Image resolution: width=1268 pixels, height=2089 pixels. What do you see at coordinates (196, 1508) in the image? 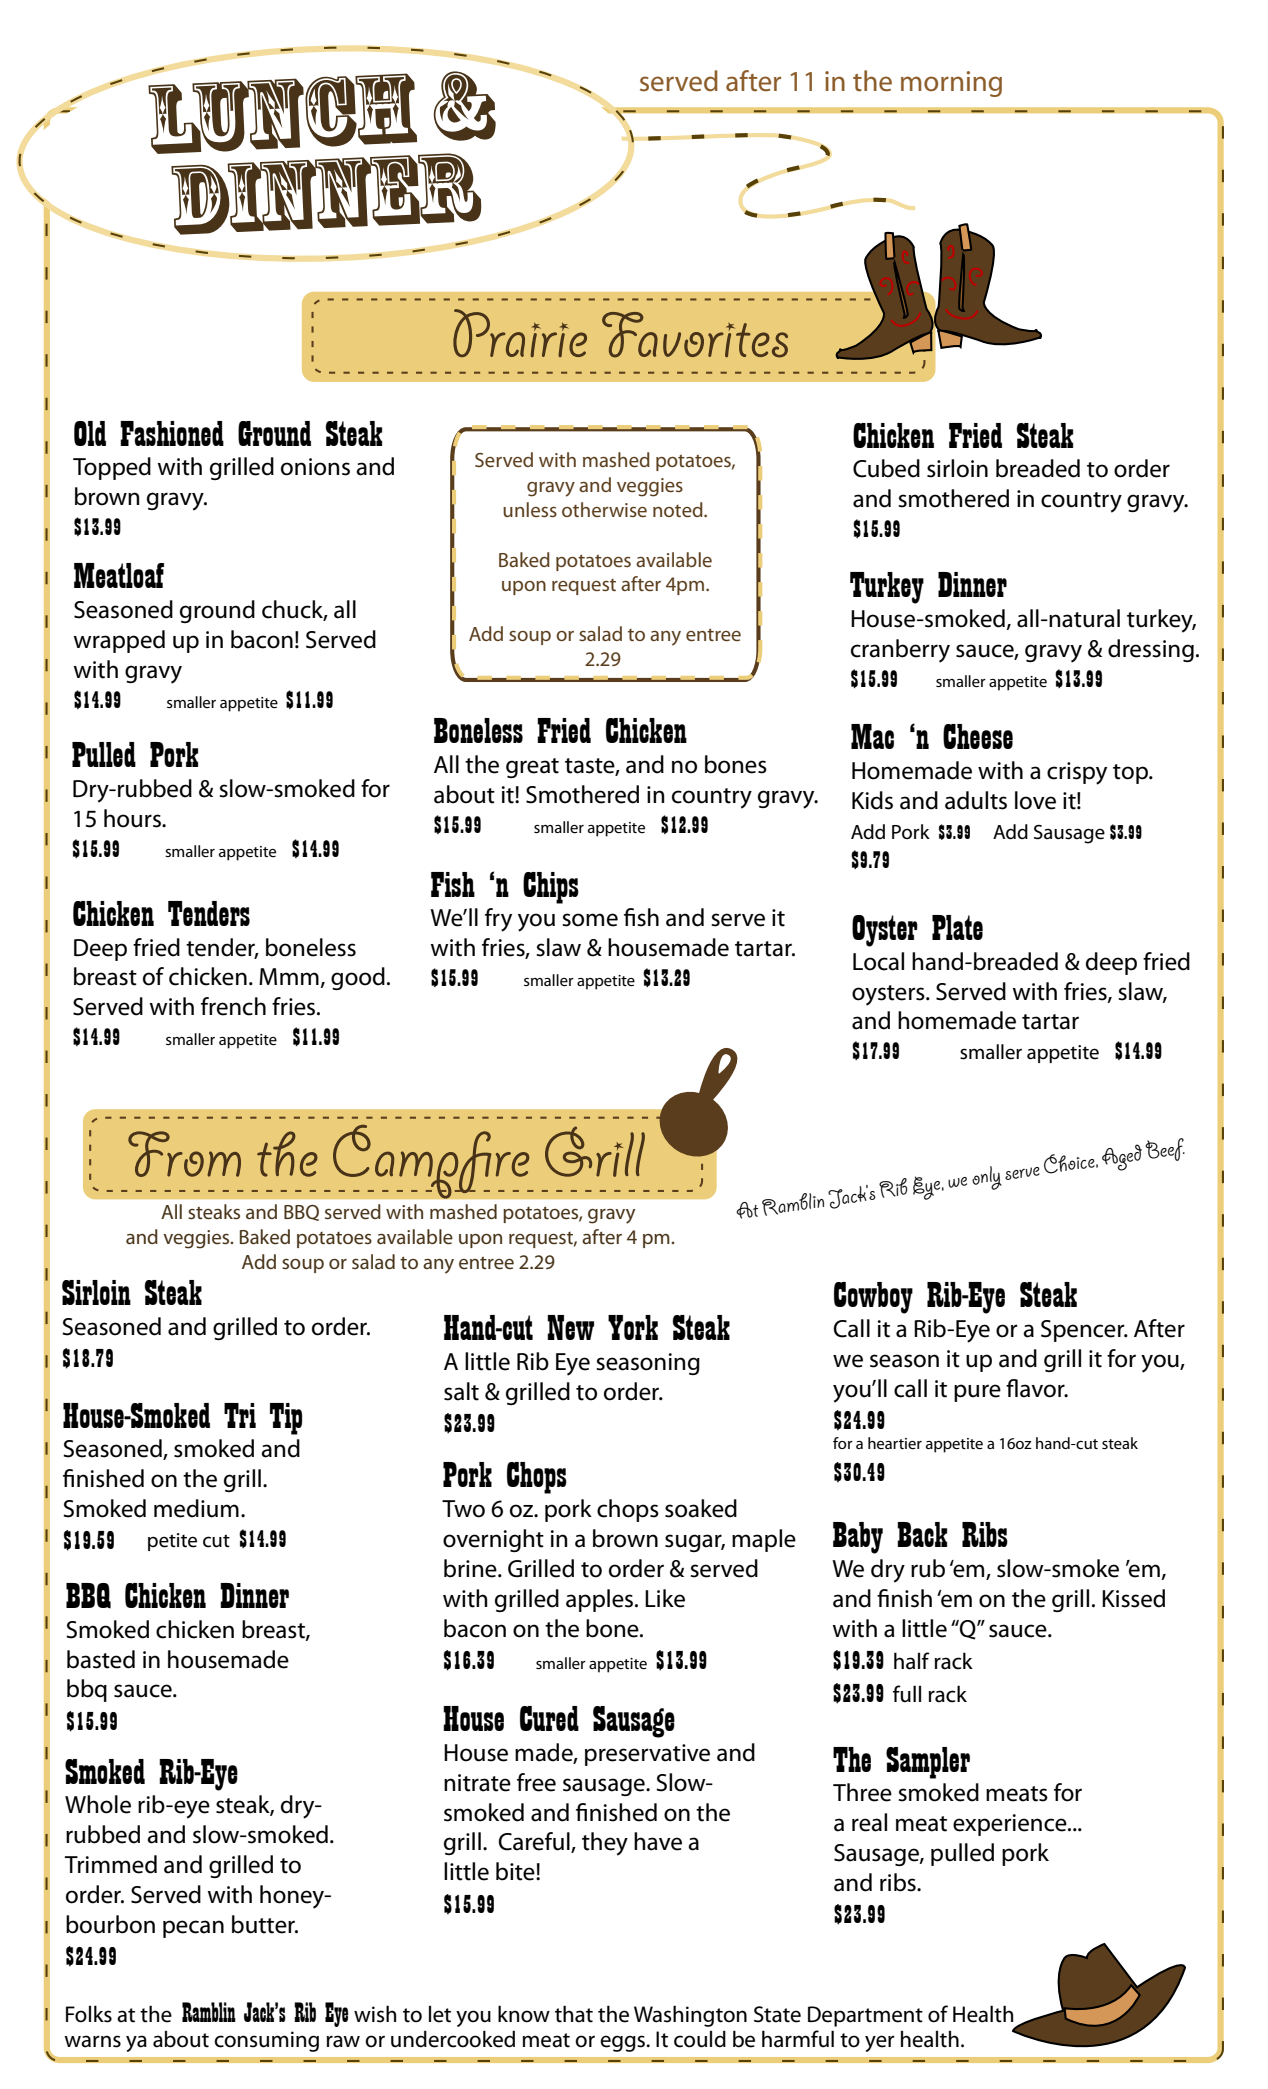
I see `medium` at bounding box center [196, 1508].
